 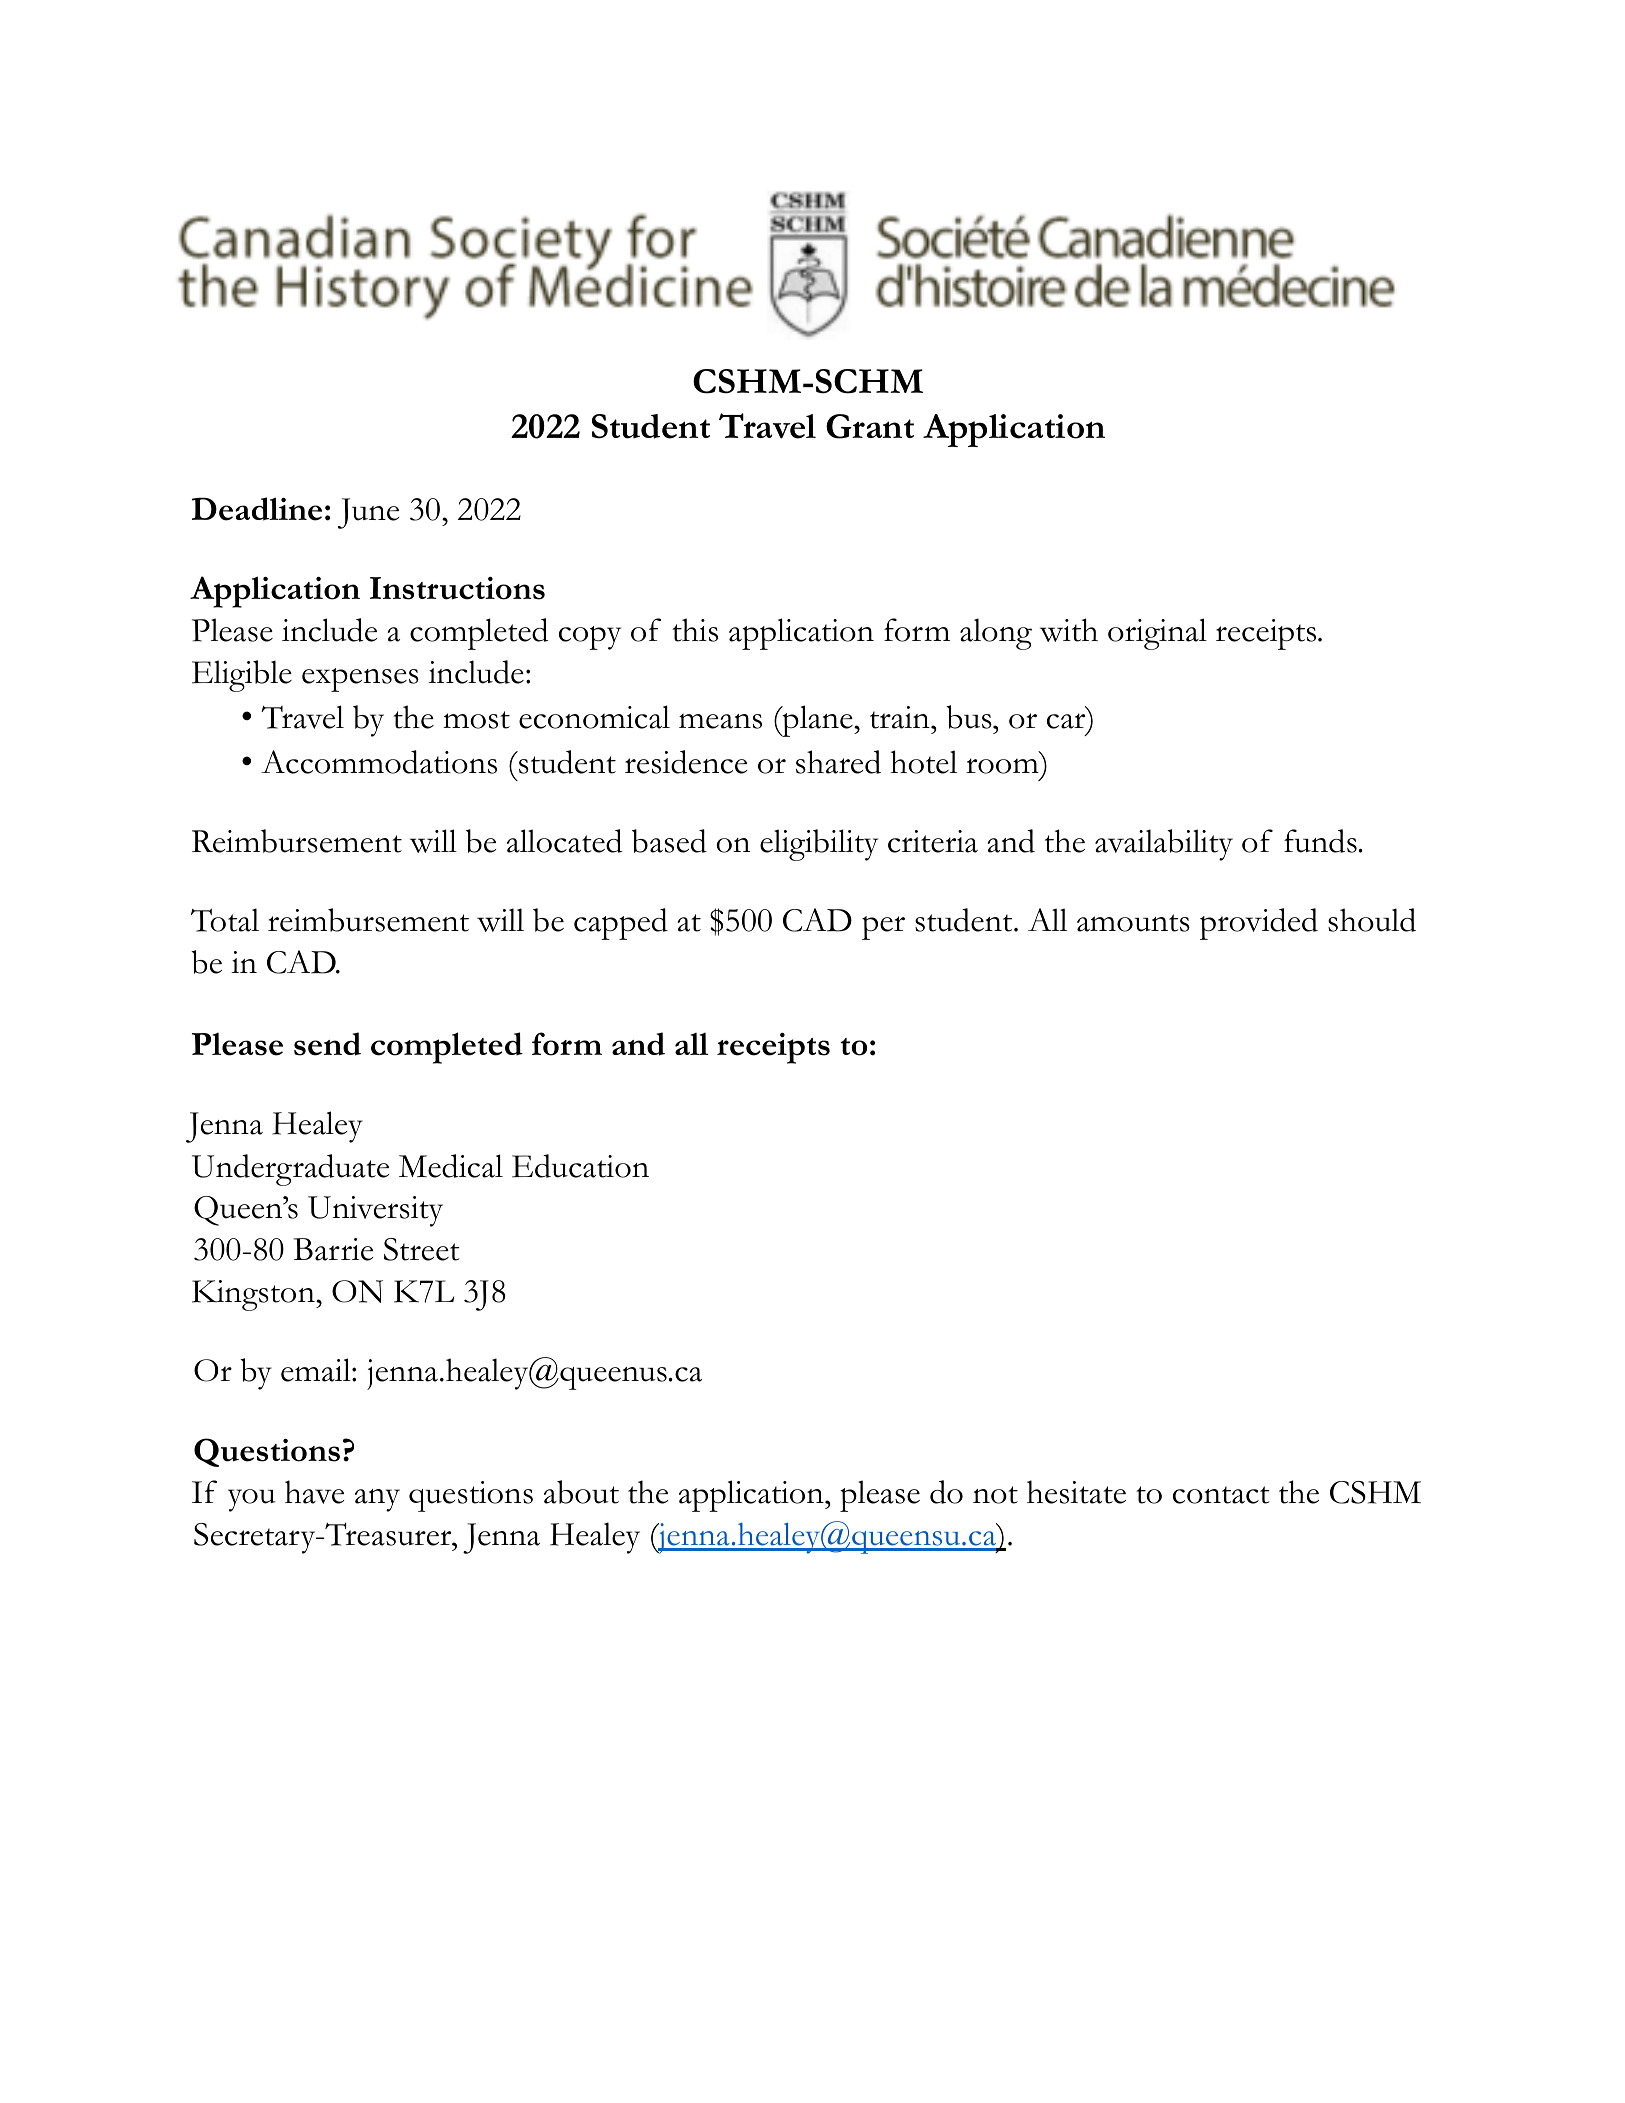 What do you see at coordinates (580, 1166) in the screenshot?
I see `Education` at bounding box center [580, 1166].
